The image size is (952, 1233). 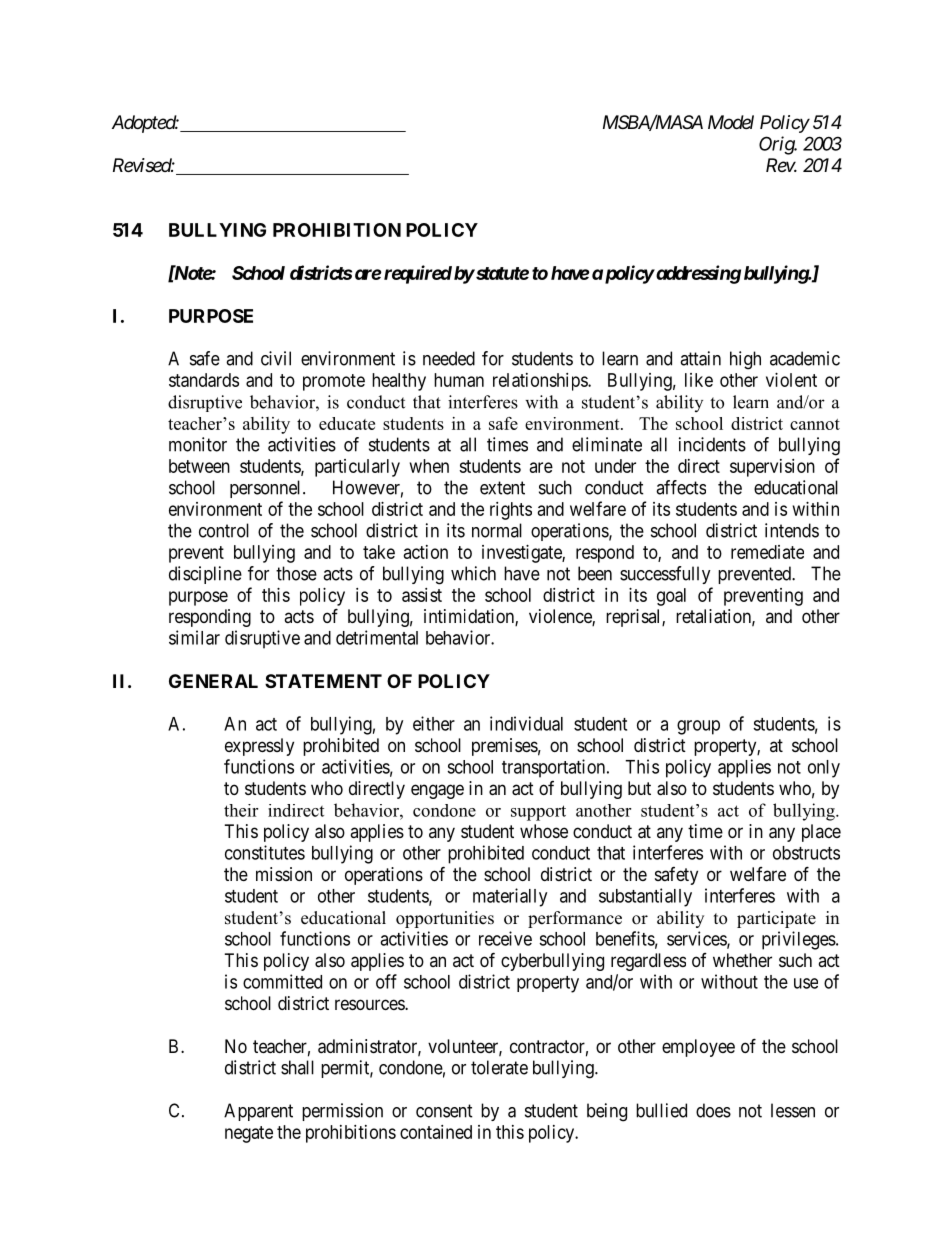 I want to click on constitutes, so click(x=265, y=852).
